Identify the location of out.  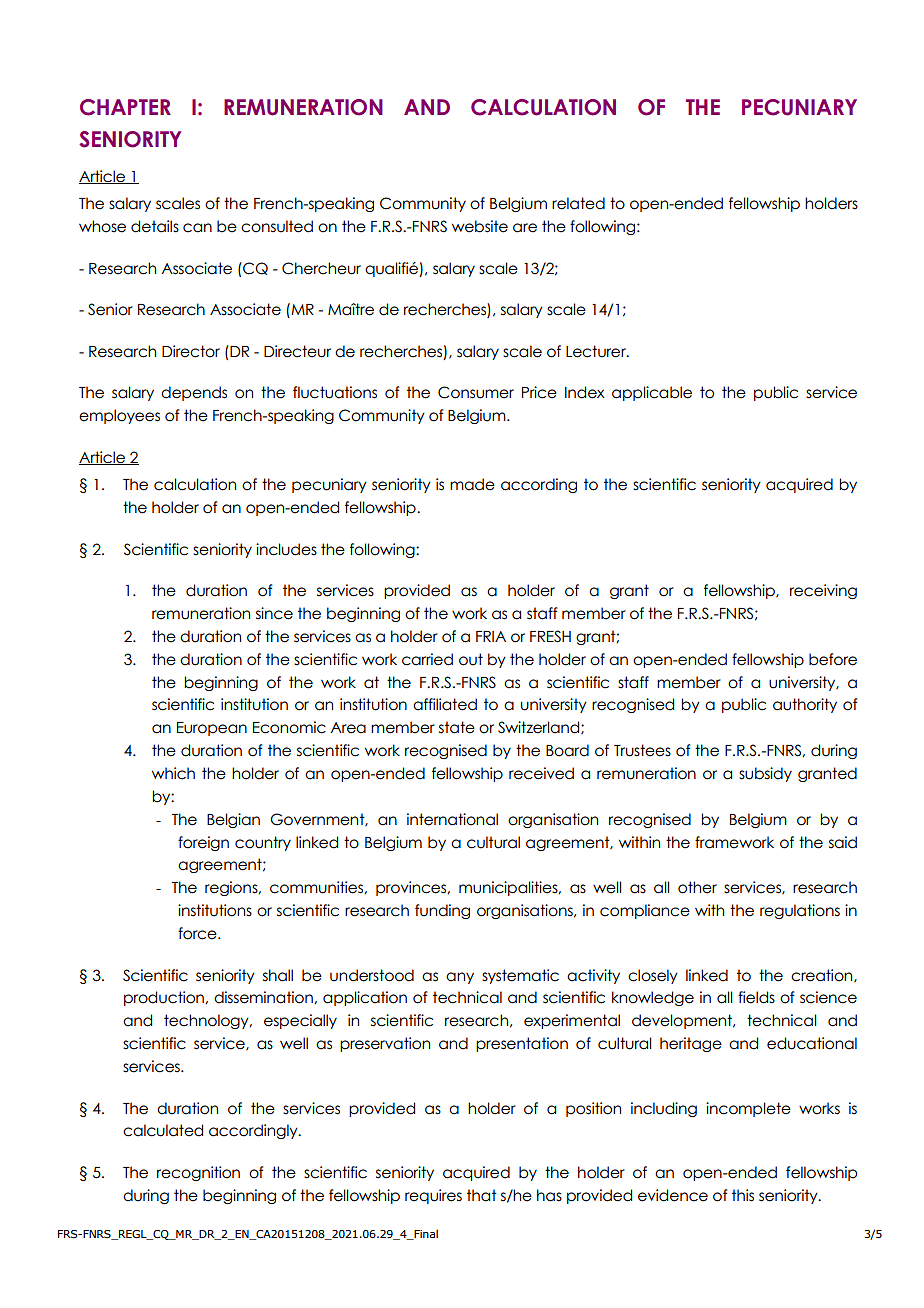
(471, 659).
